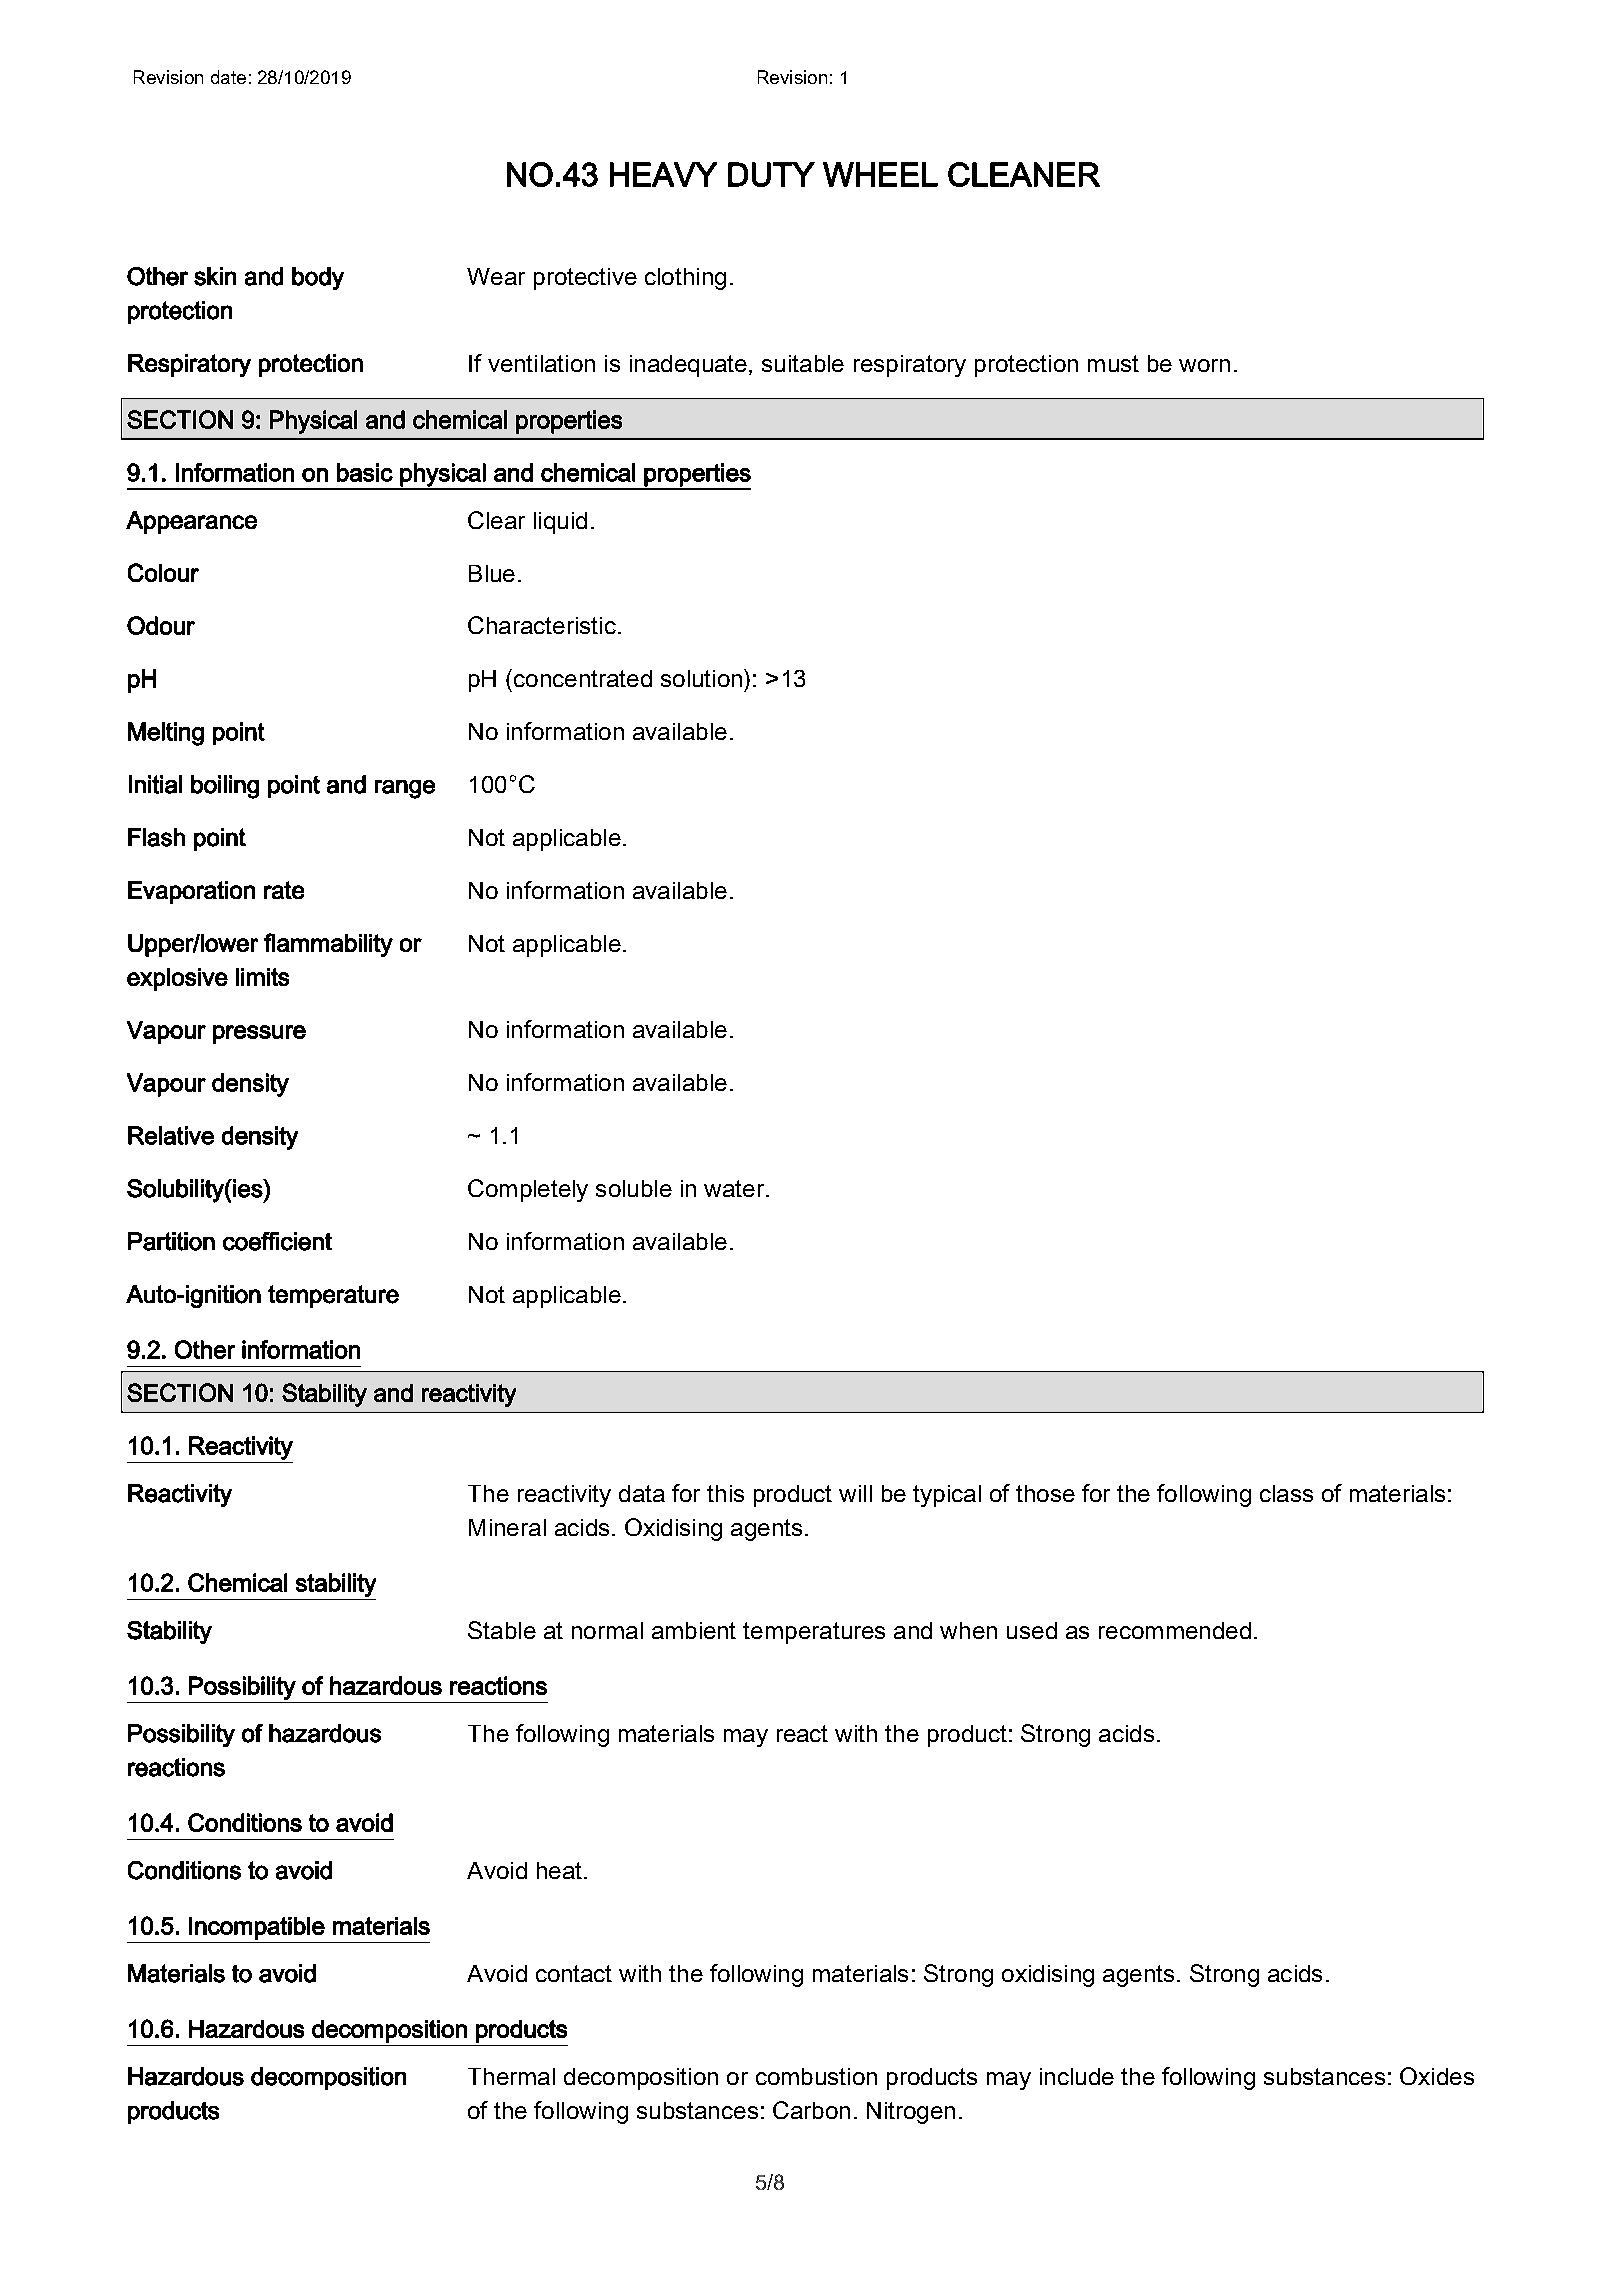 This screenshot has width=1605, height=2271. What do you see at coordinates (735, 1188) in the screenshot?
I see `water` at bounding box center [735, 1188].
